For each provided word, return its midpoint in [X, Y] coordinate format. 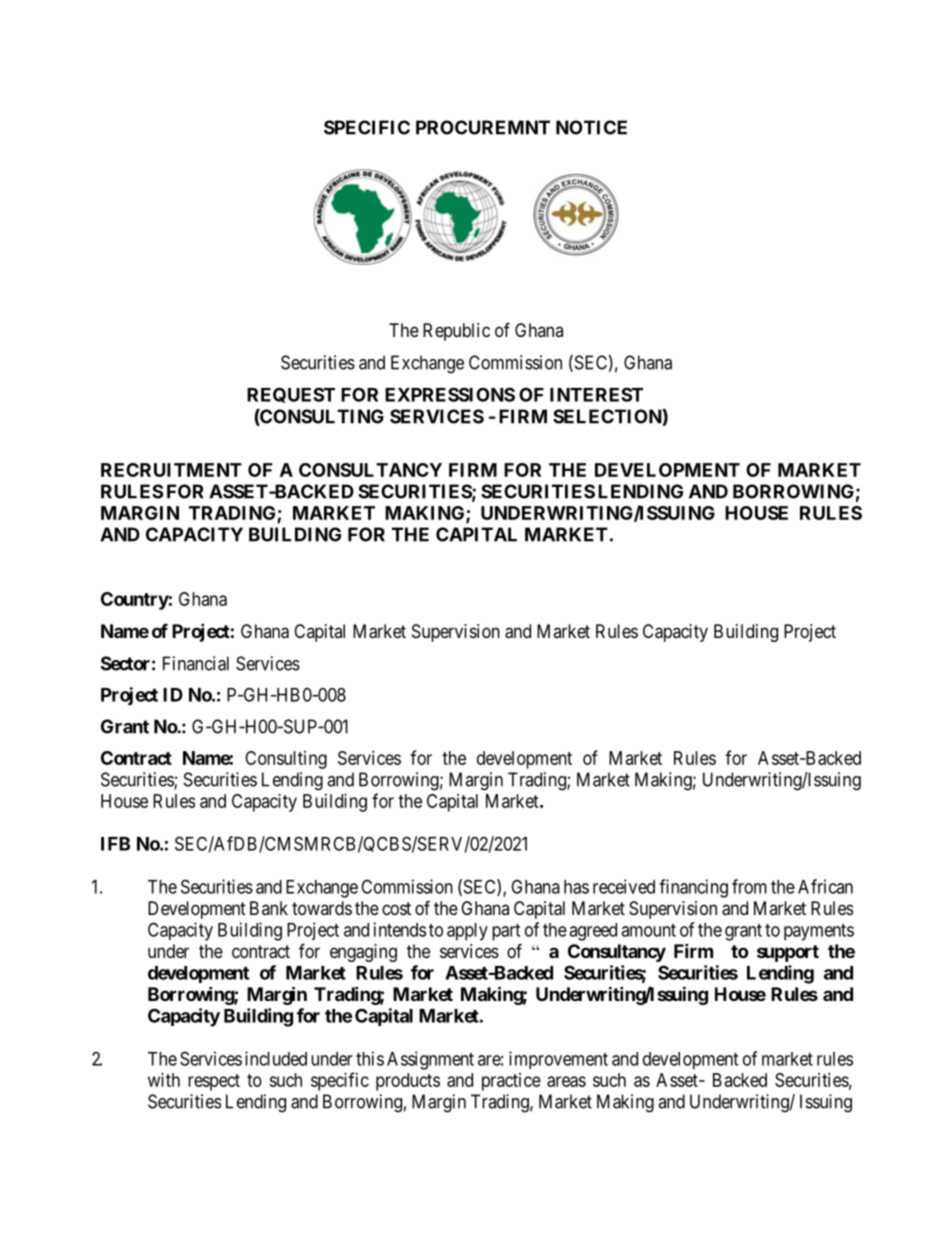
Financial [196, 663]
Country [135, 601]
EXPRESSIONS [450, 394]
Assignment [430, 1060]
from [749, 886]
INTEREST [596, 394]
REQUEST [291, 395]
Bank [269, 908]
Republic [456, 332]
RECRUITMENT [171, 470]
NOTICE [591, 127]
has [576, 887]
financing [693, 888]
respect [214, 1082]
